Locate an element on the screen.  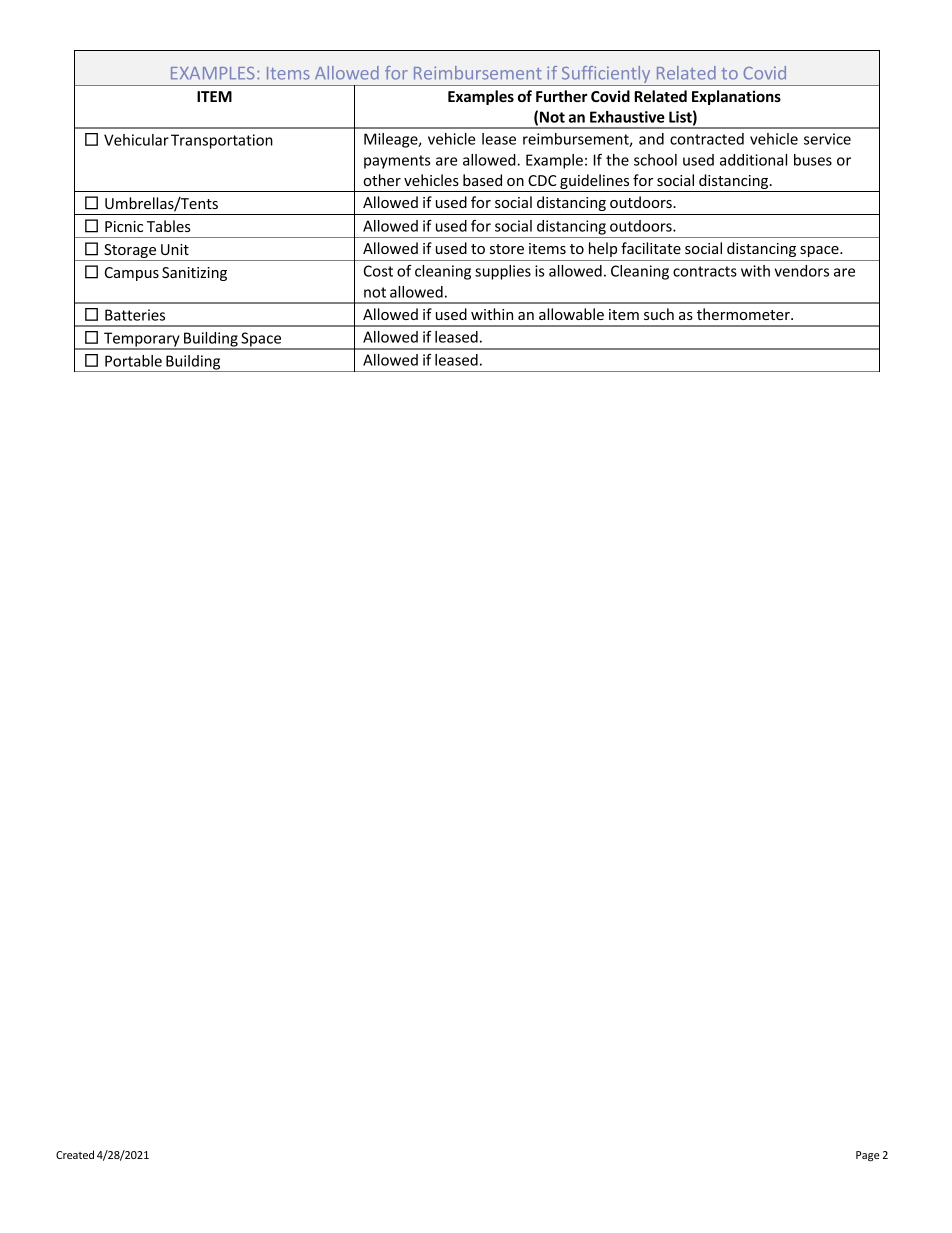
such is located at coordinates (659, 314).
